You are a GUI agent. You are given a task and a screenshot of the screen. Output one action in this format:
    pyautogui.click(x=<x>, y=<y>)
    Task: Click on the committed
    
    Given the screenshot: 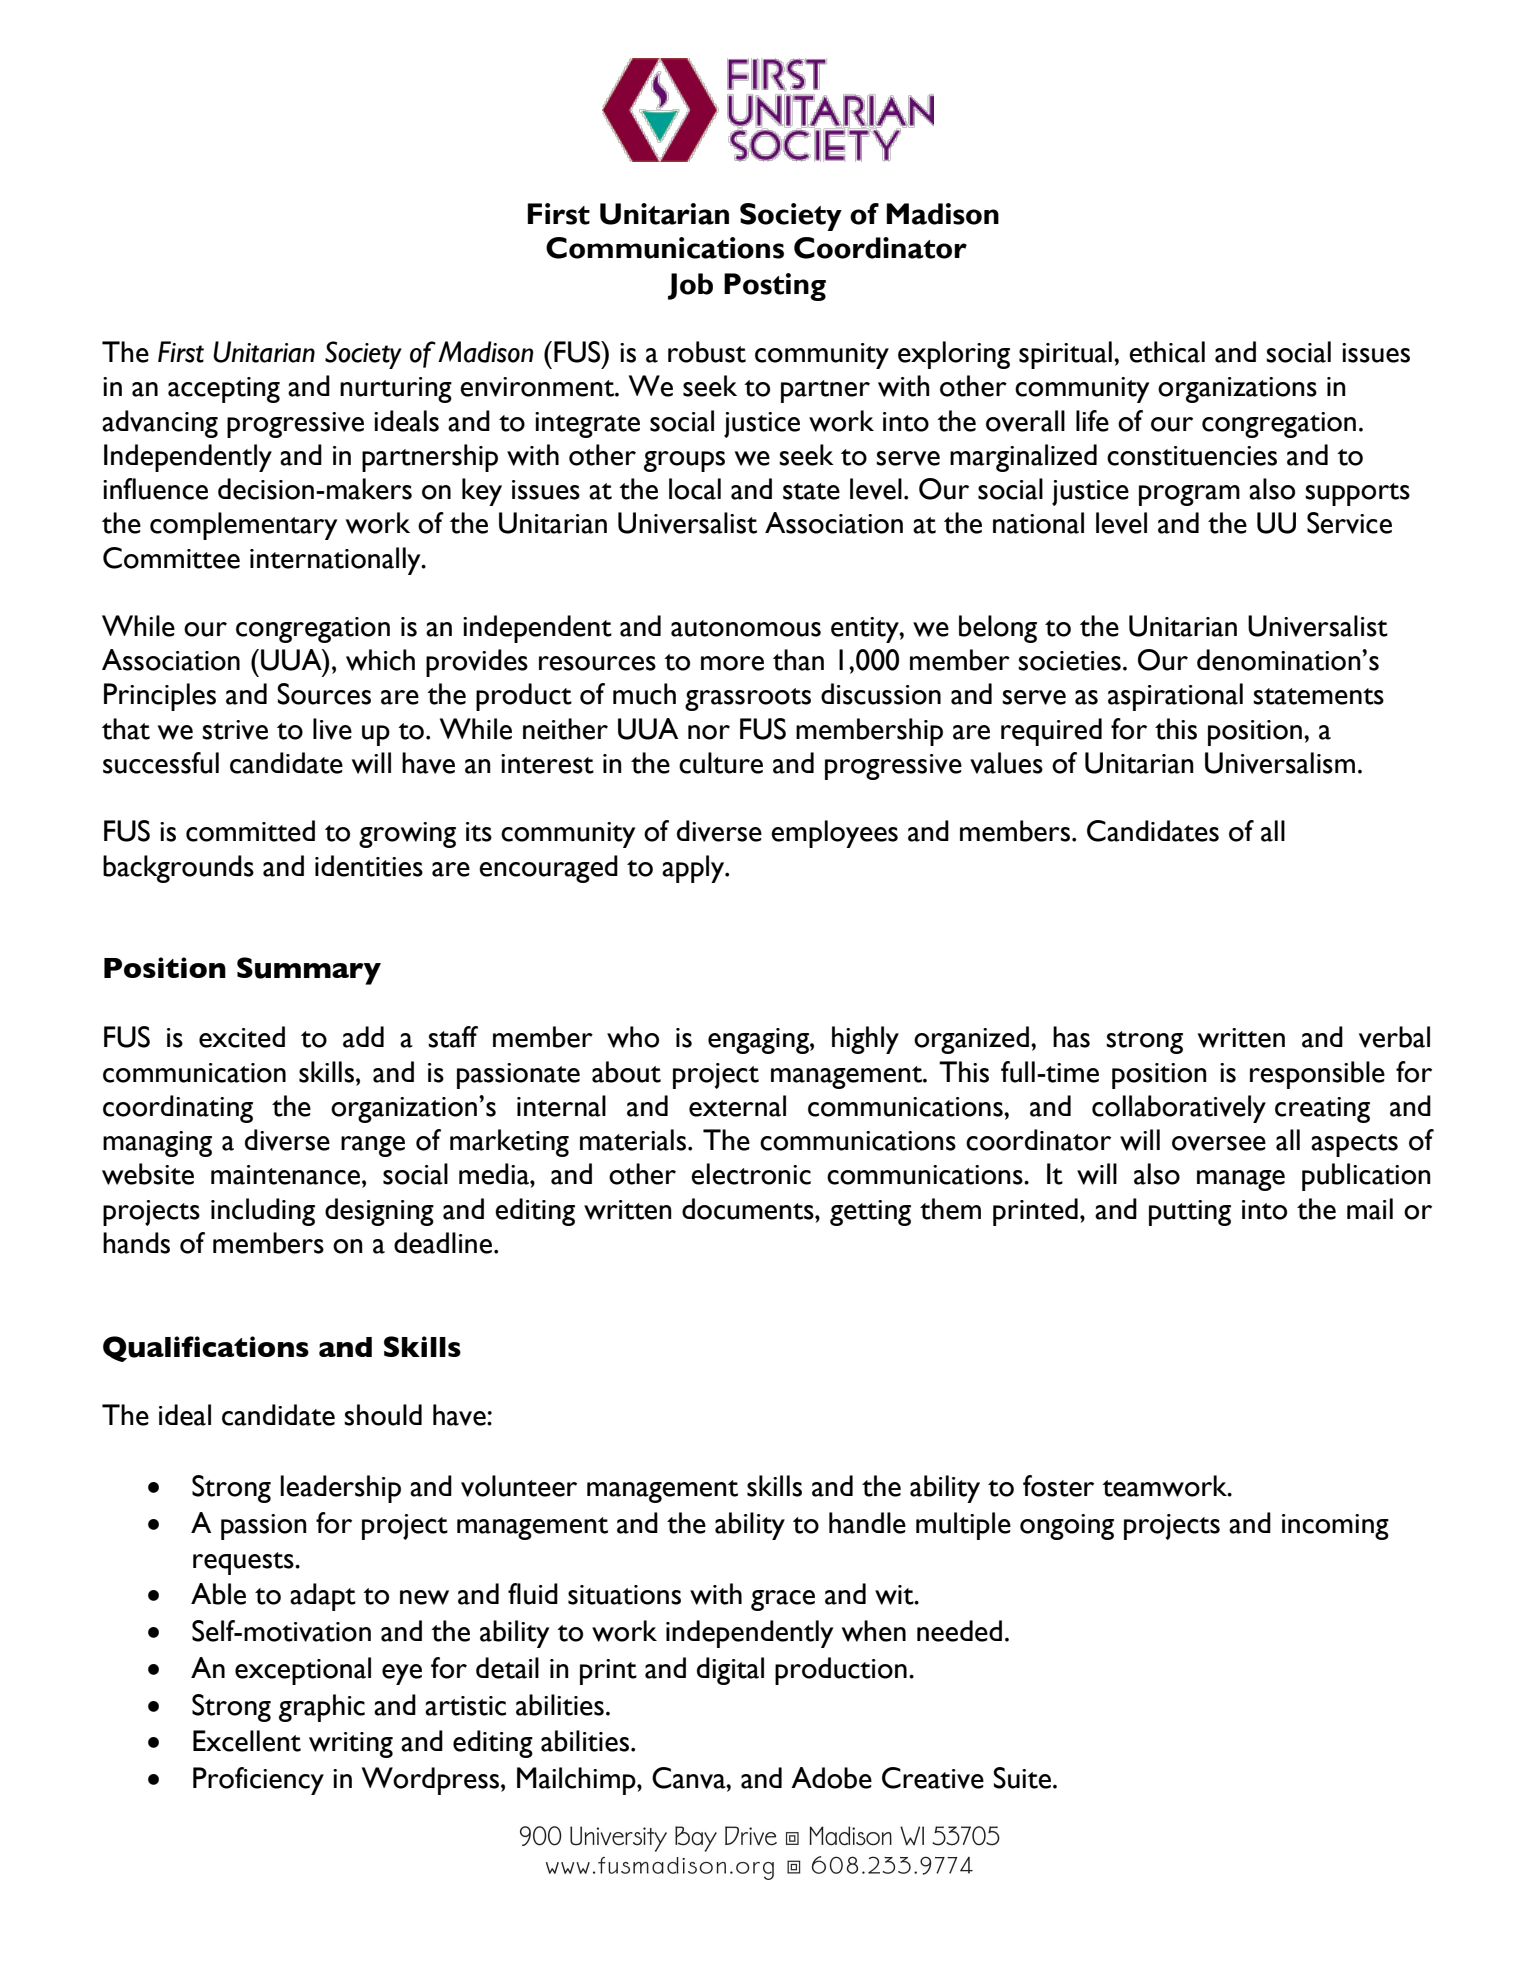 What is the action you would take?
    pyautogui.click(x=250, y=831)
